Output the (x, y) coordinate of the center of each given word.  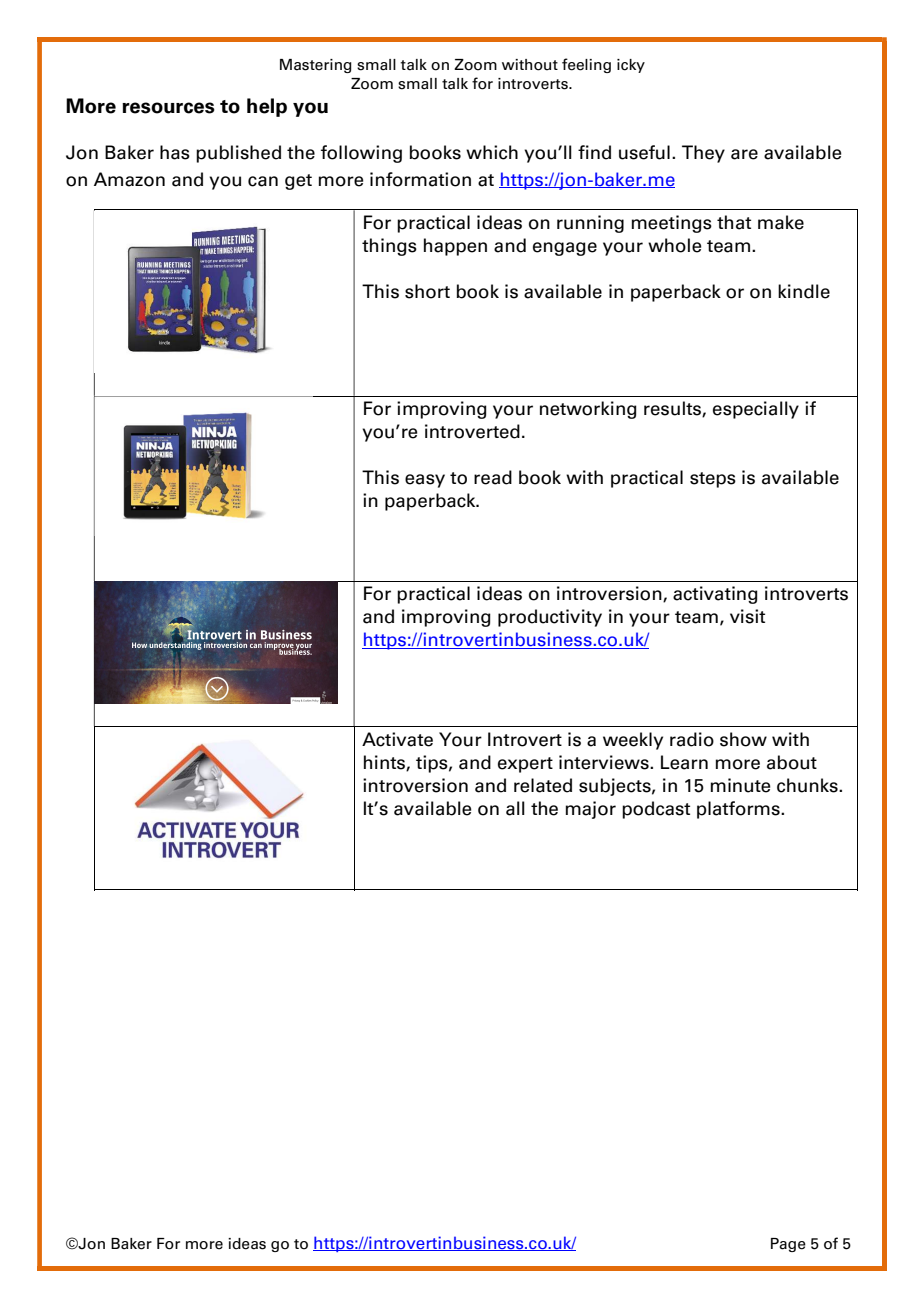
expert (525, 765)
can (263, 181)
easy (425, 481)
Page (788, 1245)
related (543, 785)
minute (740, 785)
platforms (739, 810)
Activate (397, 739)
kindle (804, 291)
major (591, 810)
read (493, 477)
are (744, 154)
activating (715, 595)
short (427, 291)
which (492, 152)
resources (168, 108)
